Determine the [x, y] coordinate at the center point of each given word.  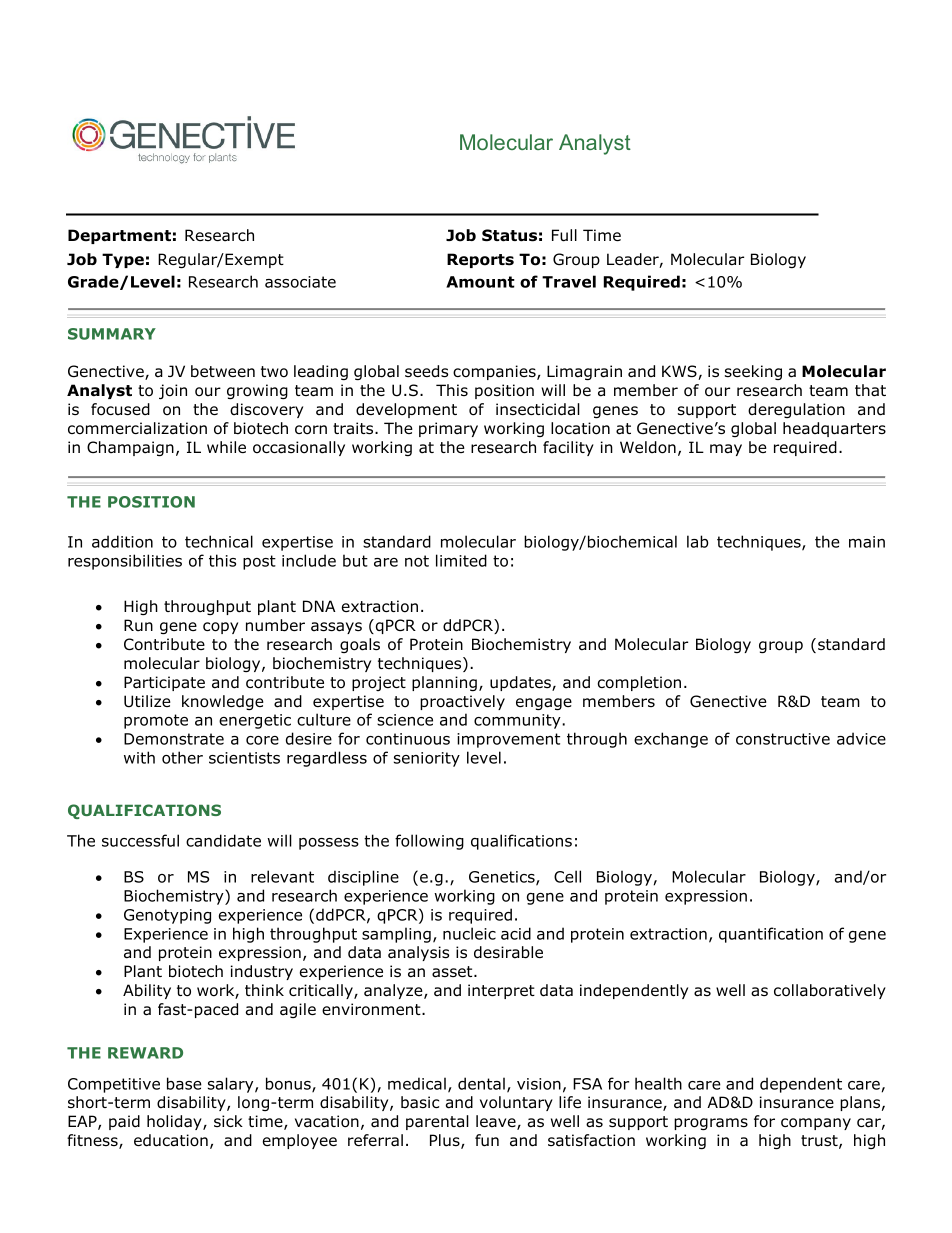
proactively [462, 702]
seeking [753, 372]
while [226, 447]
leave [497, 1122]
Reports [480, 260]
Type [123, 260]
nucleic [469, 933]
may [726, 450]
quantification [771, 935]
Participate [164, 683]
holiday [175, 1122]
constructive [783, 739]
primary [448, 429]
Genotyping [167, 916]
